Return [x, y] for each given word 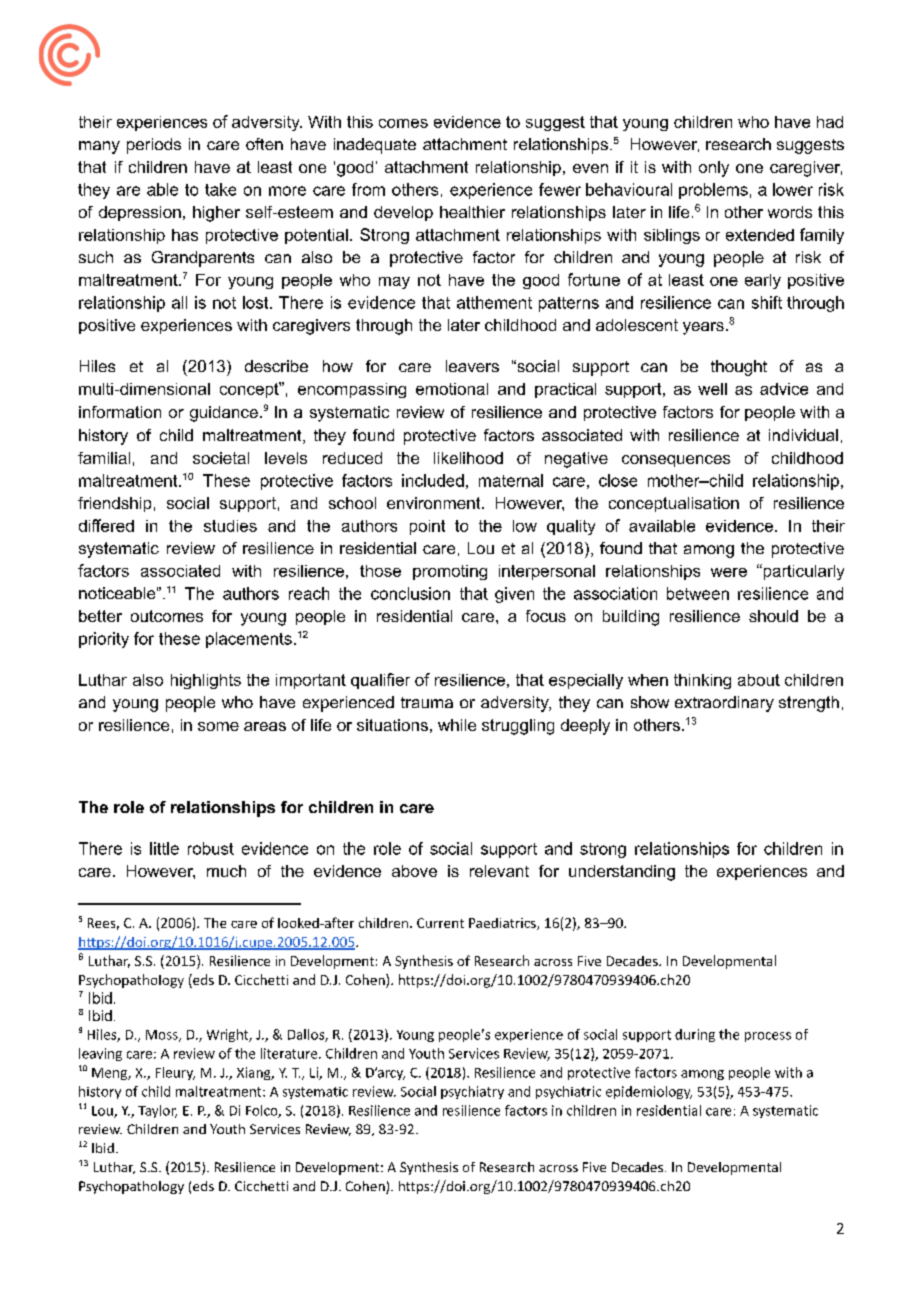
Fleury [175, 1073]
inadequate [375, 146]
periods [154, 146]
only [714, 169]
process [768, 1037]
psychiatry [472, 1092]
